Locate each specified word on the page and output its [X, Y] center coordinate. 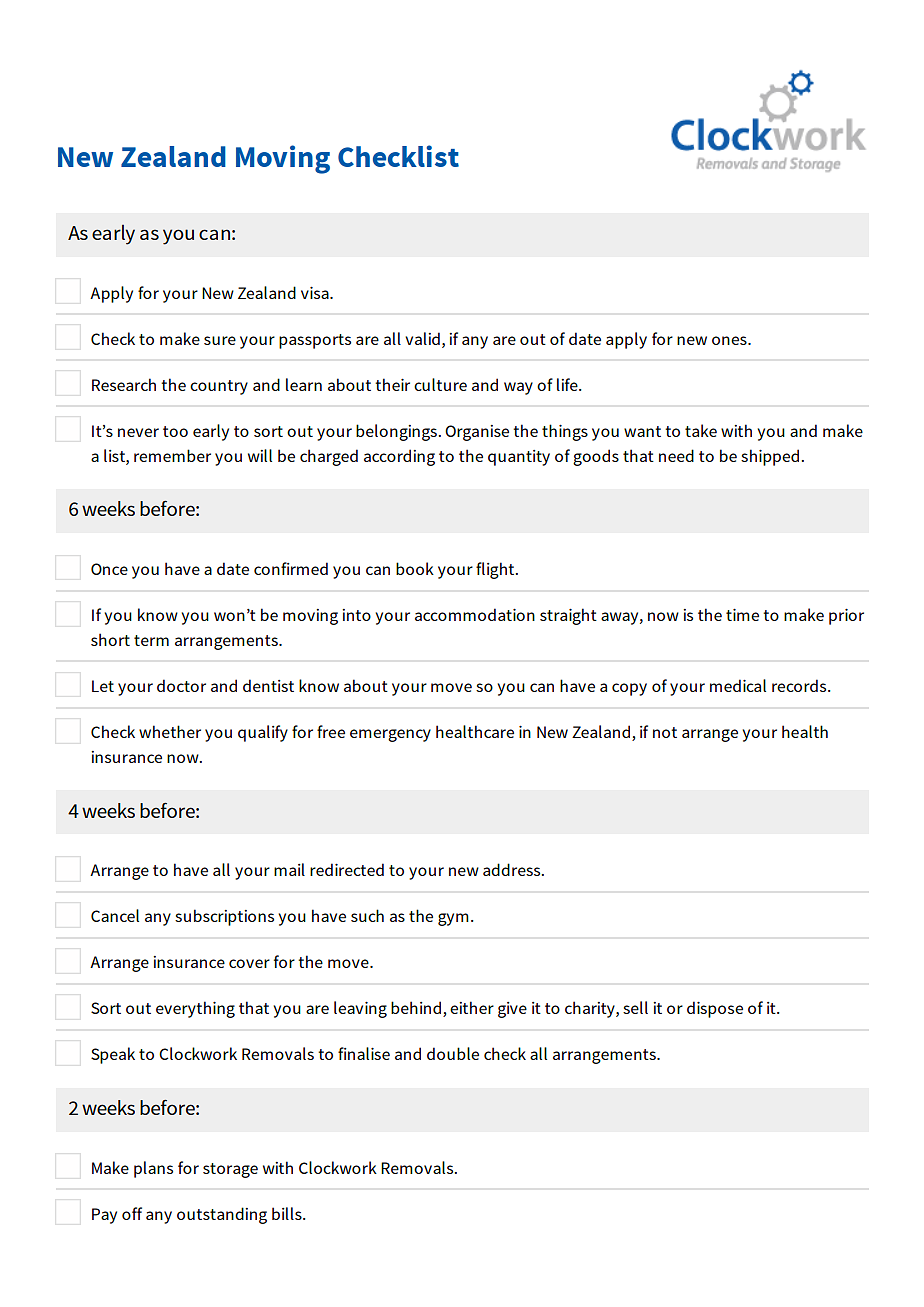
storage [230, 1170]
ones [730, 340]
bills [288, 1213]
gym [453, 919]
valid [422, 338]
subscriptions [224, 917]
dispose [715, 1009]
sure [220, 340]
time [742, 615]
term [151, 640]
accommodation [475, 614]
